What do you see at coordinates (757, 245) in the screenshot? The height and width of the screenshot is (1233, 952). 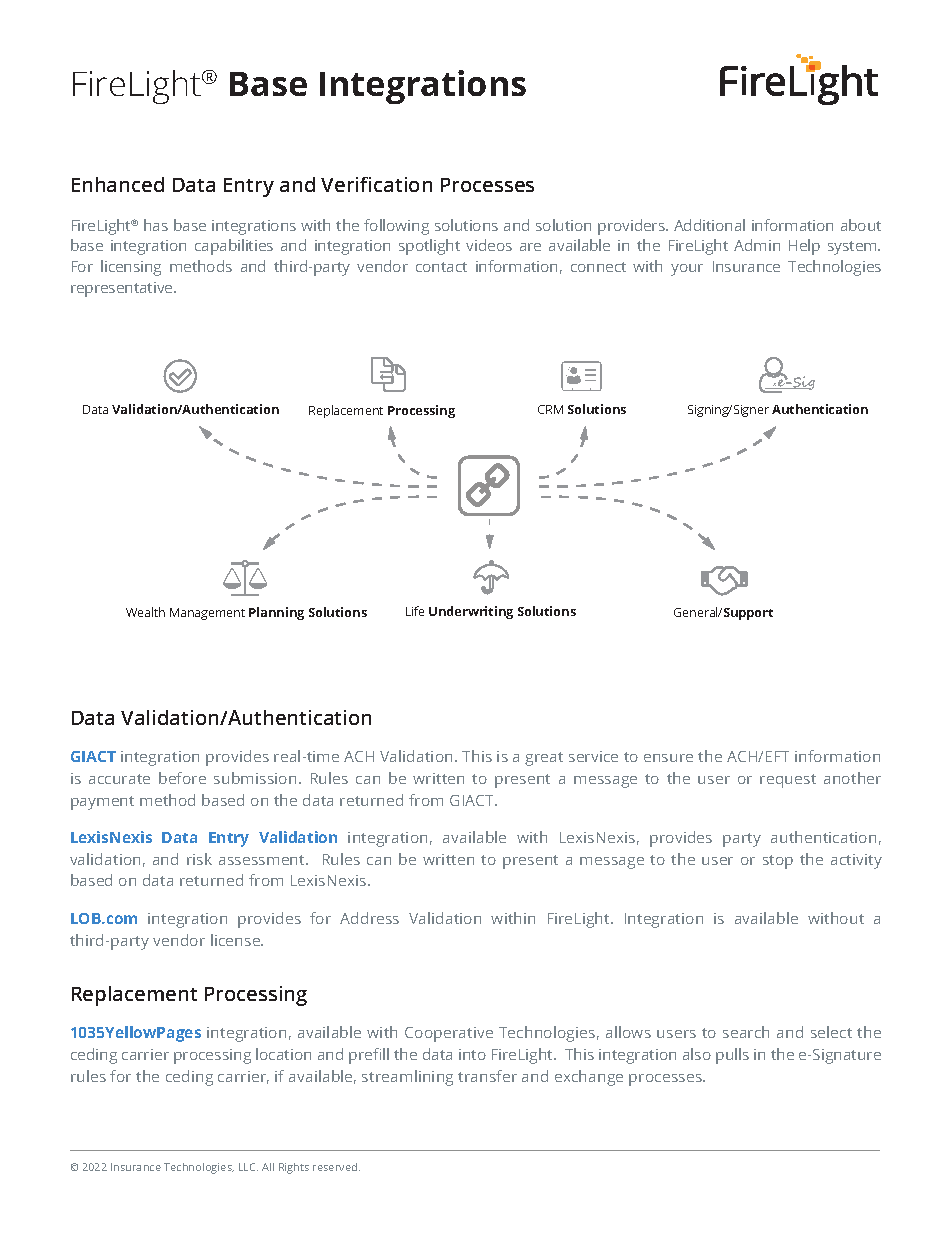 I see `Admin` at bounding box center [757, 245].
